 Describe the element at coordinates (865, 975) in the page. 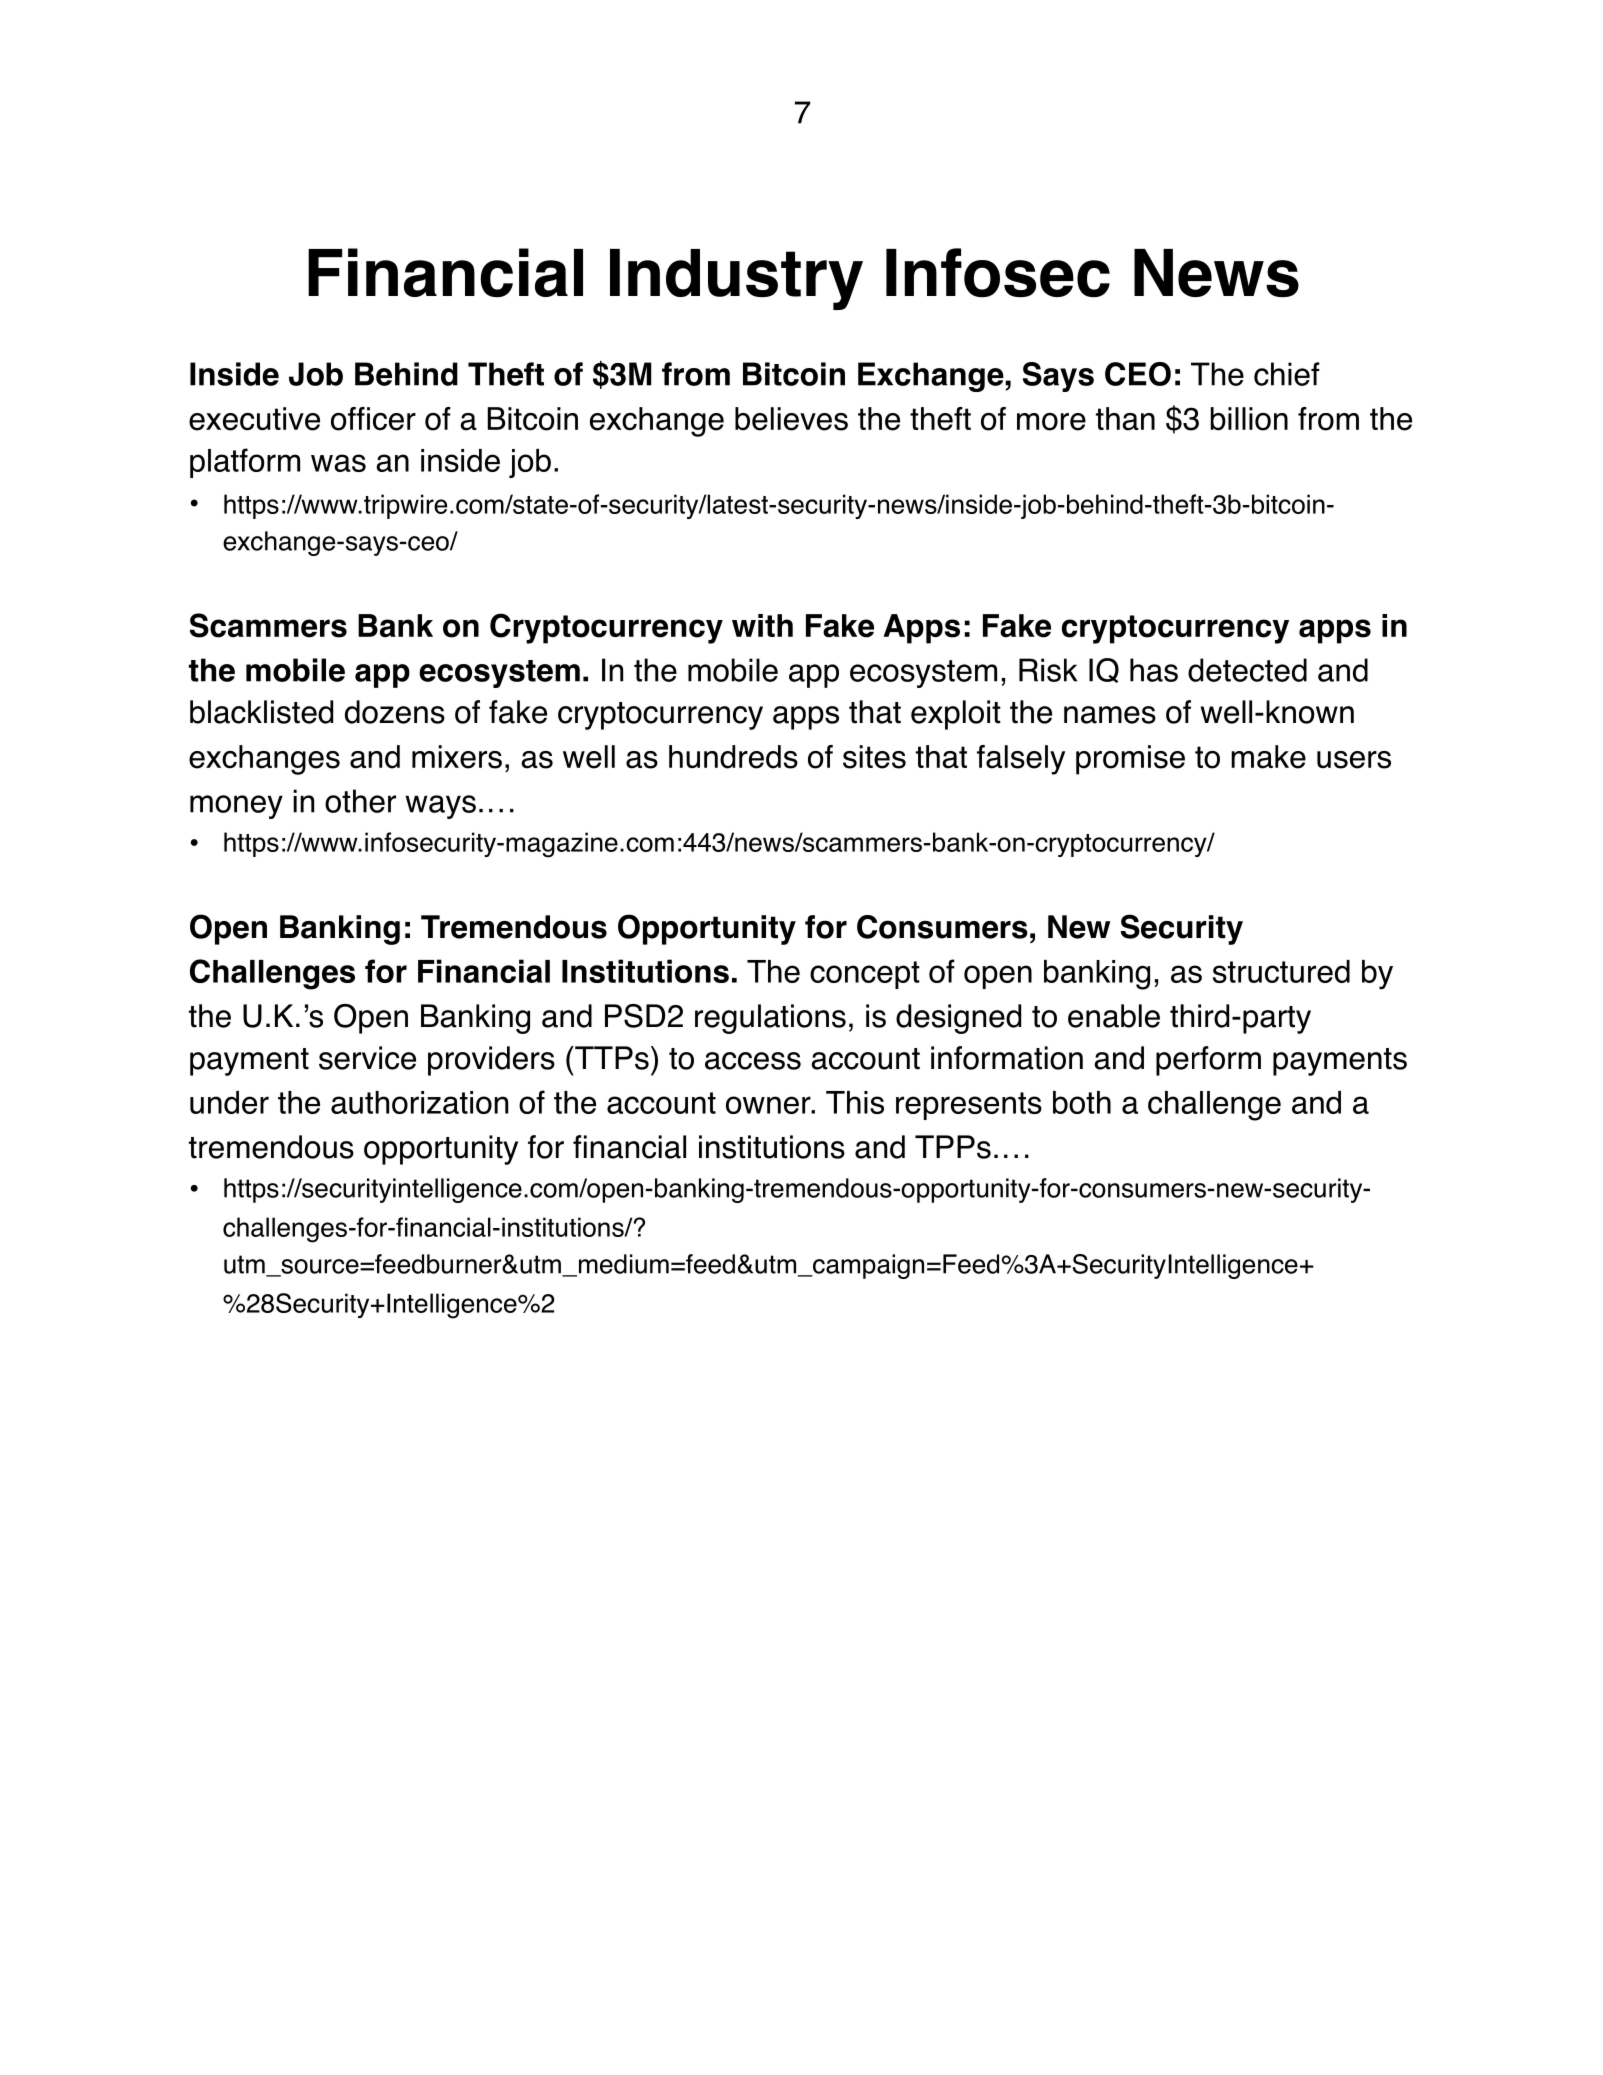

I see `concept` at that location.
